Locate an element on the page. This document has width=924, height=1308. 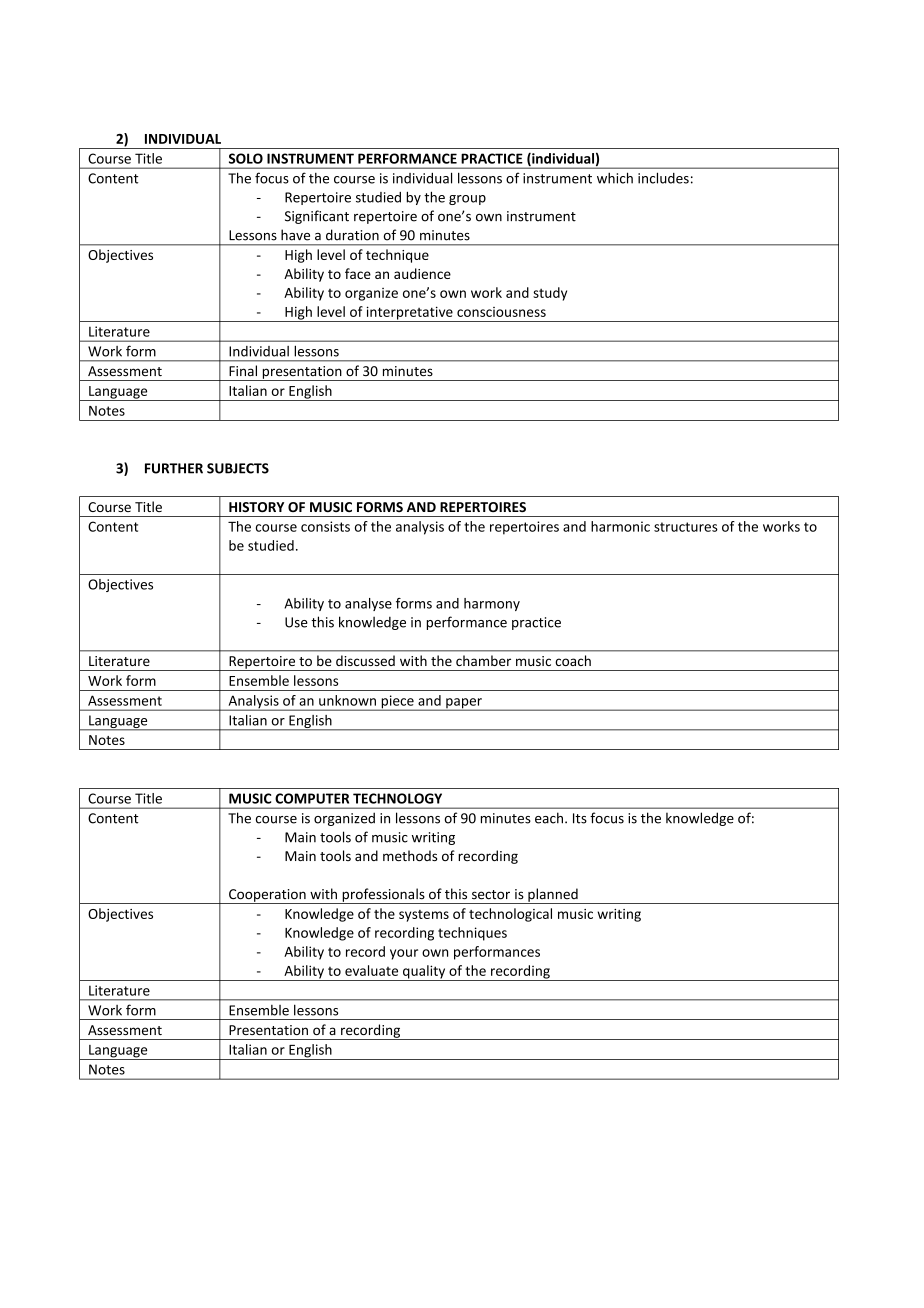
harmonic is located at coordinates (620, 526).
